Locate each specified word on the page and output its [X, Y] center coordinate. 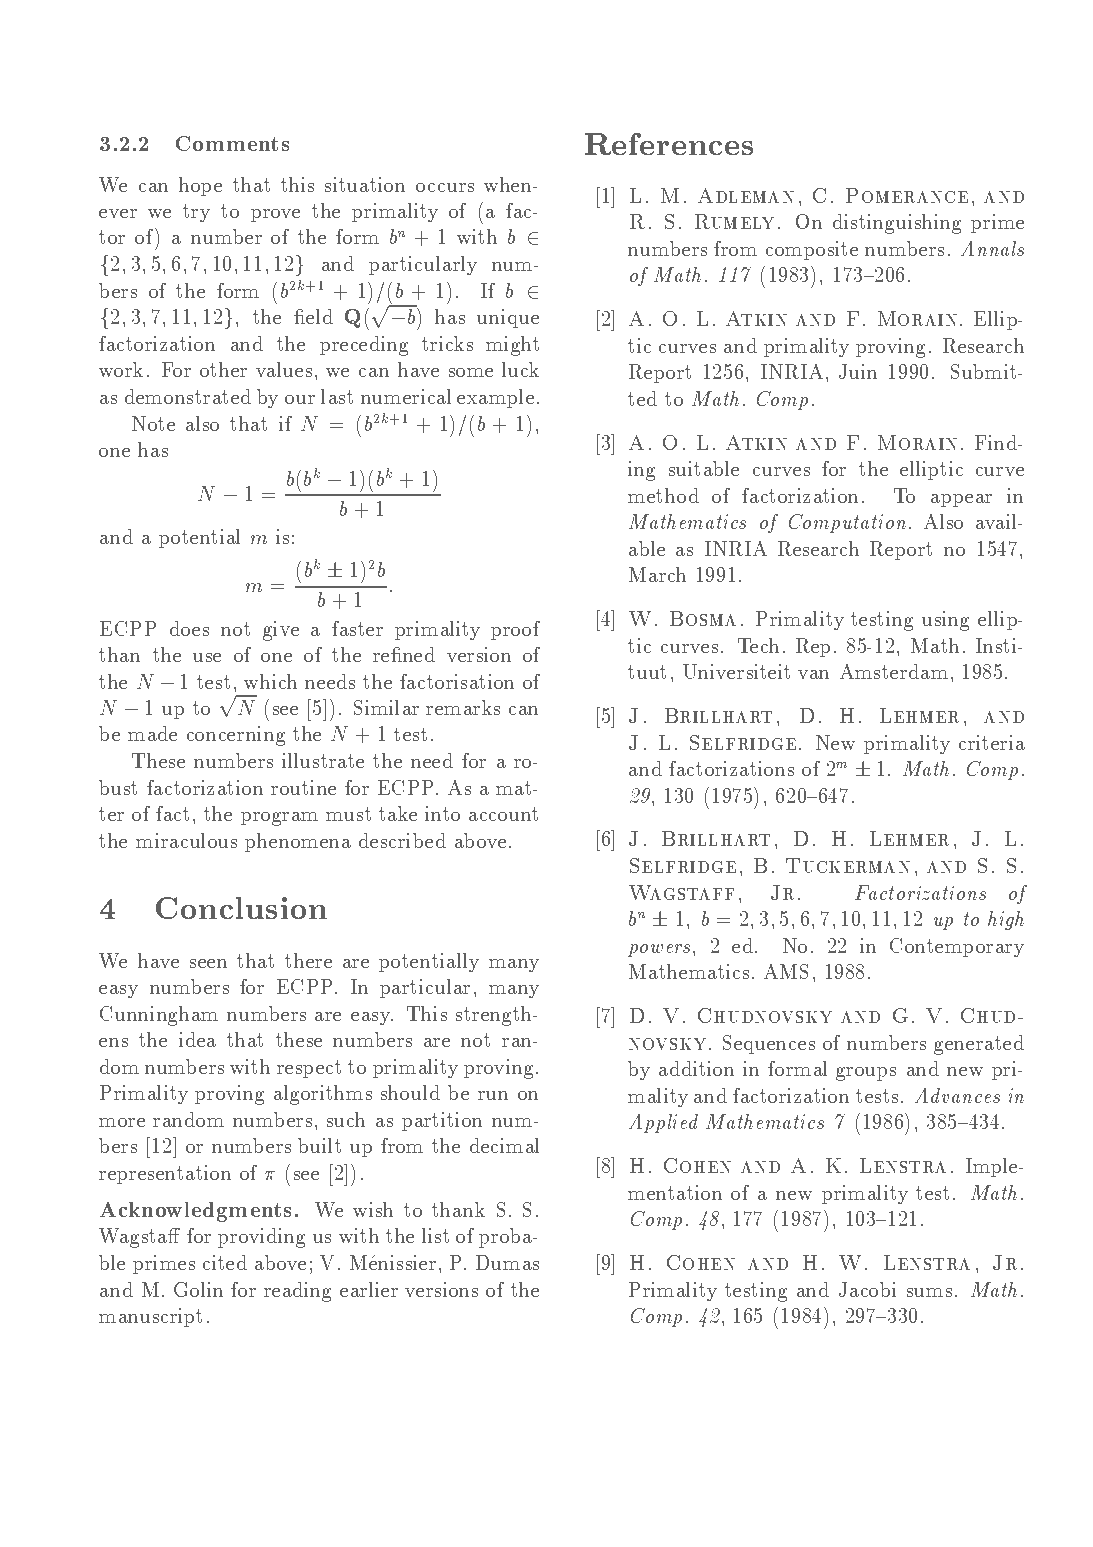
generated [979, 1045]
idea [197, 1039]
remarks [463, 707]
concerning [236, 736]
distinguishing [897, 224]
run [493, 1095]
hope [200, 186]
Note [153, 423]
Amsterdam [894, 671]
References [669, 144]
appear [961, 500]
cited [225, 1262]
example [495, 398]
